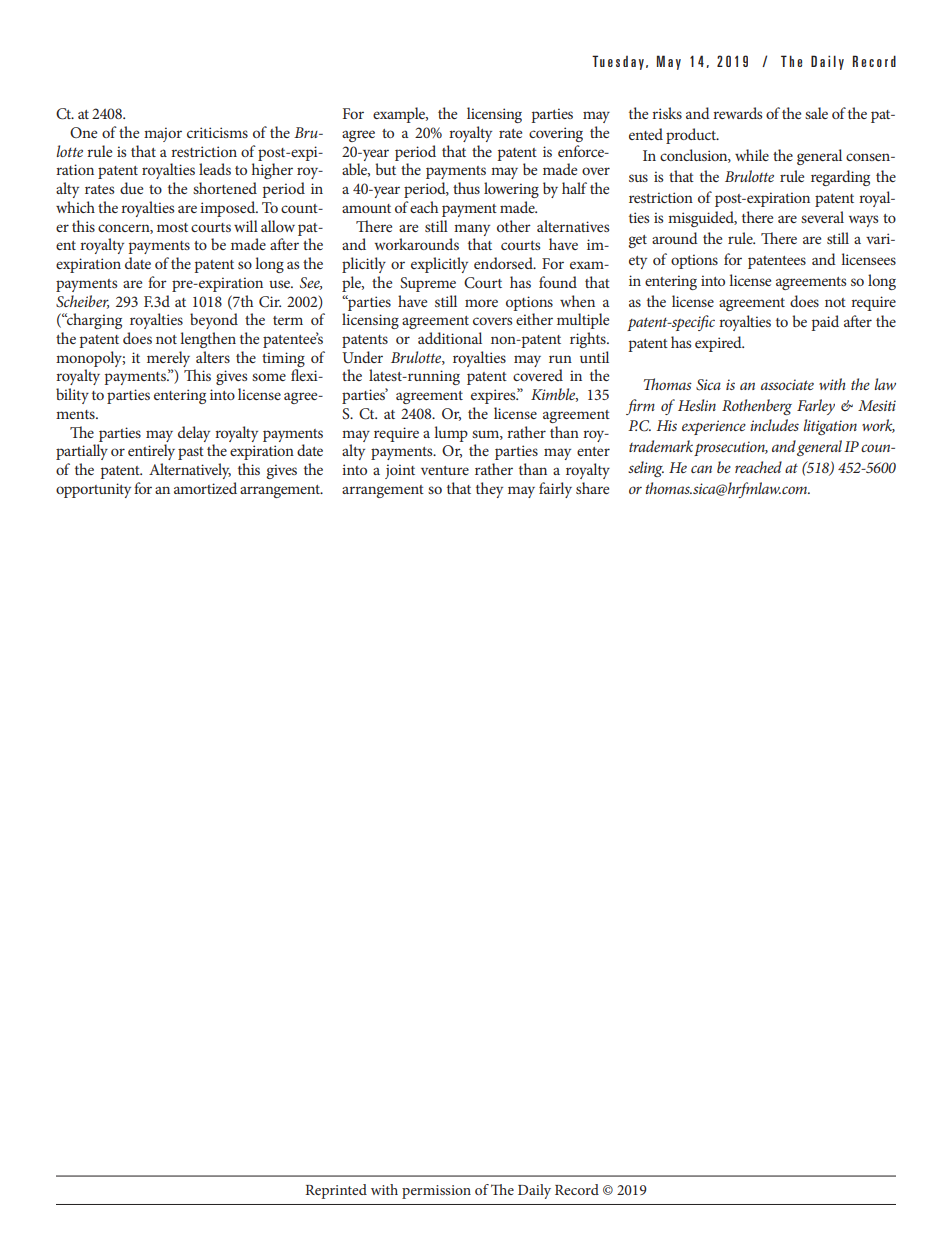 Image resolution: width=952 pixels, height=1233 pixels. Describe the element at coordinates (701, 469) in the screenshot. I see `can` at that location.
